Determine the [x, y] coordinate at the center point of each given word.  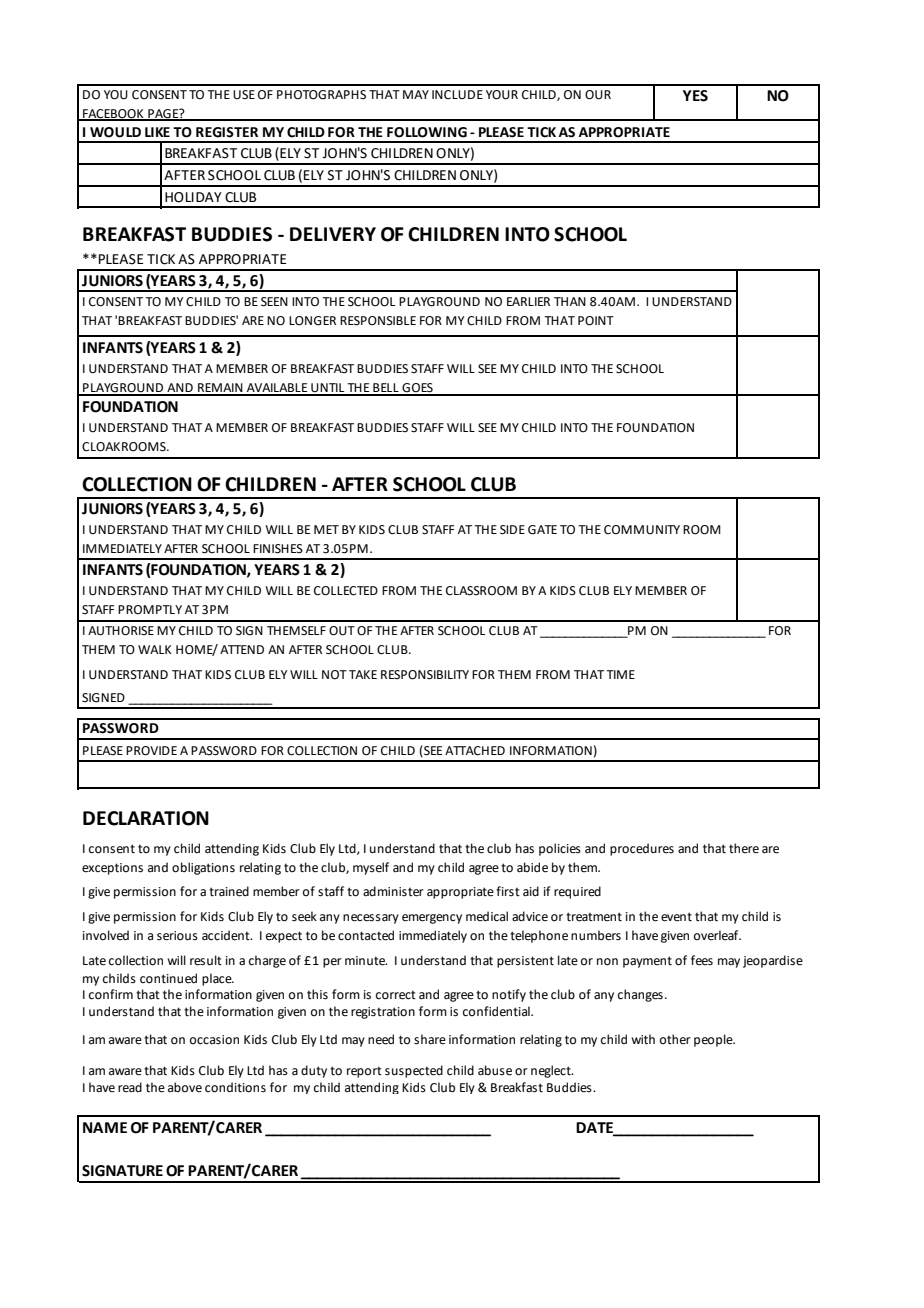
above [185, 1087]
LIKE [157, 132]
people [714, 1040]
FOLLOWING [427, 132]
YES [695, 96]
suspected [414, 1071]
